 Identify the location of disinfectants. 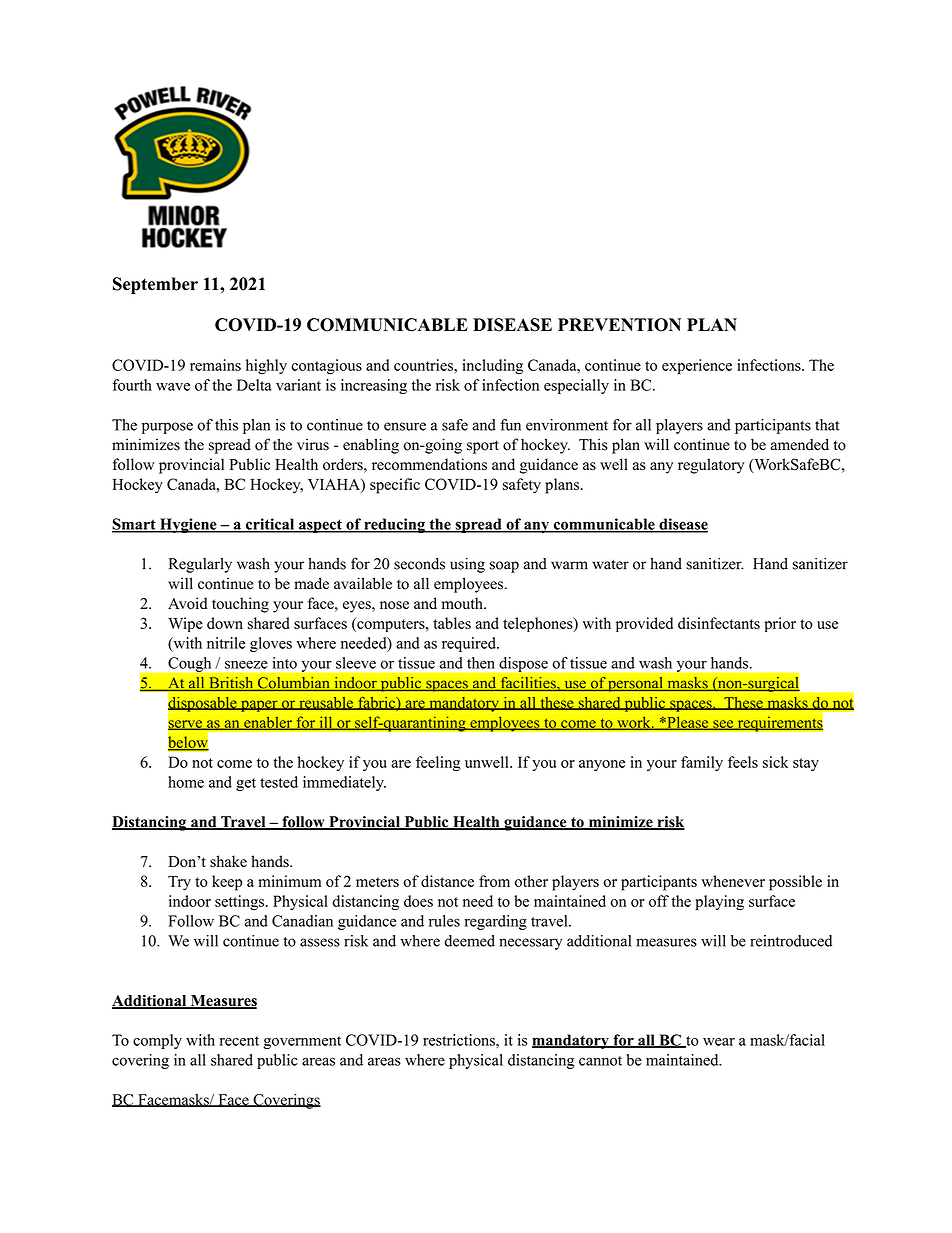
(719, 623).
